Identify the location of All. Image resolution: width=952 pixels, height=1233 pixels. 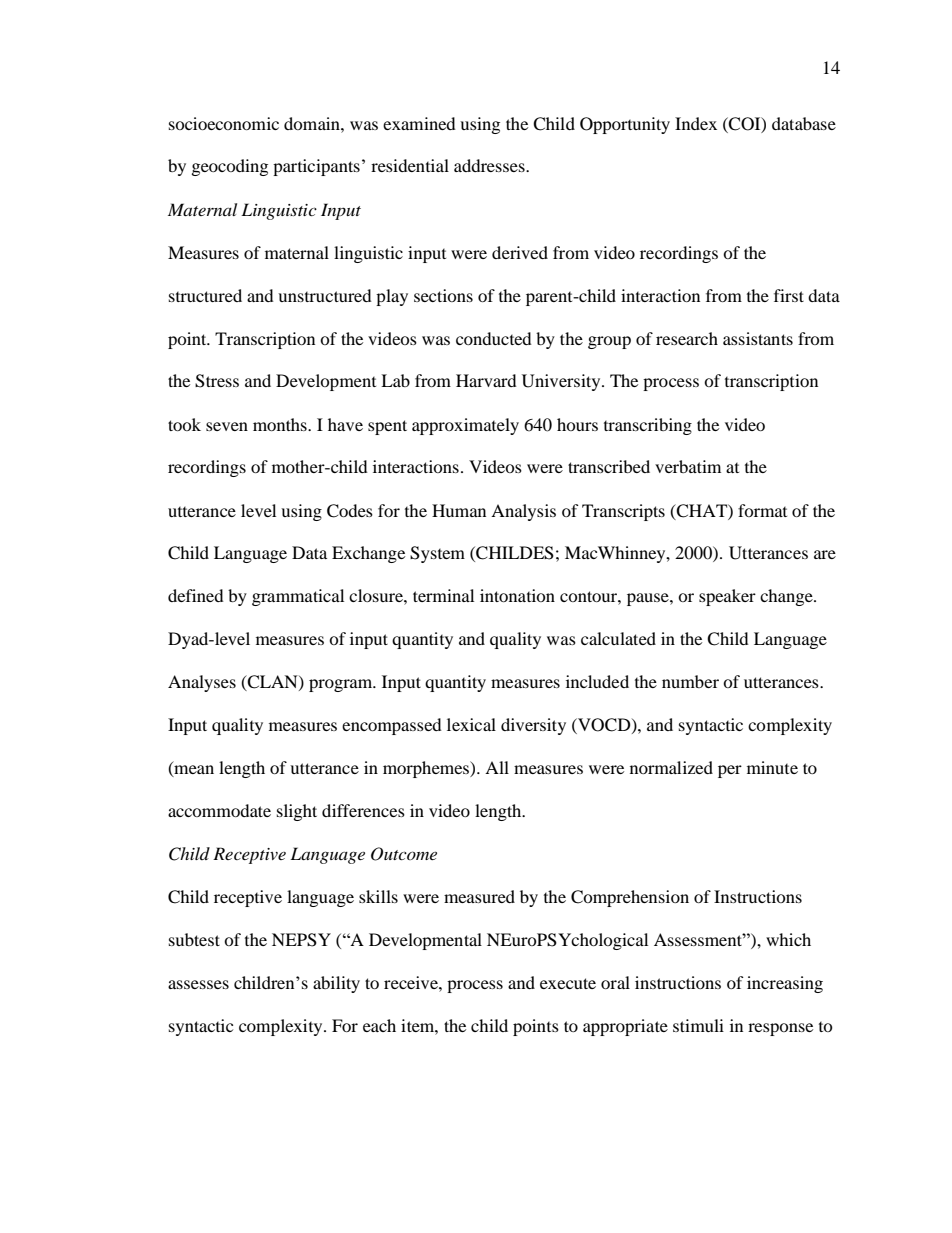
(497, 767).
